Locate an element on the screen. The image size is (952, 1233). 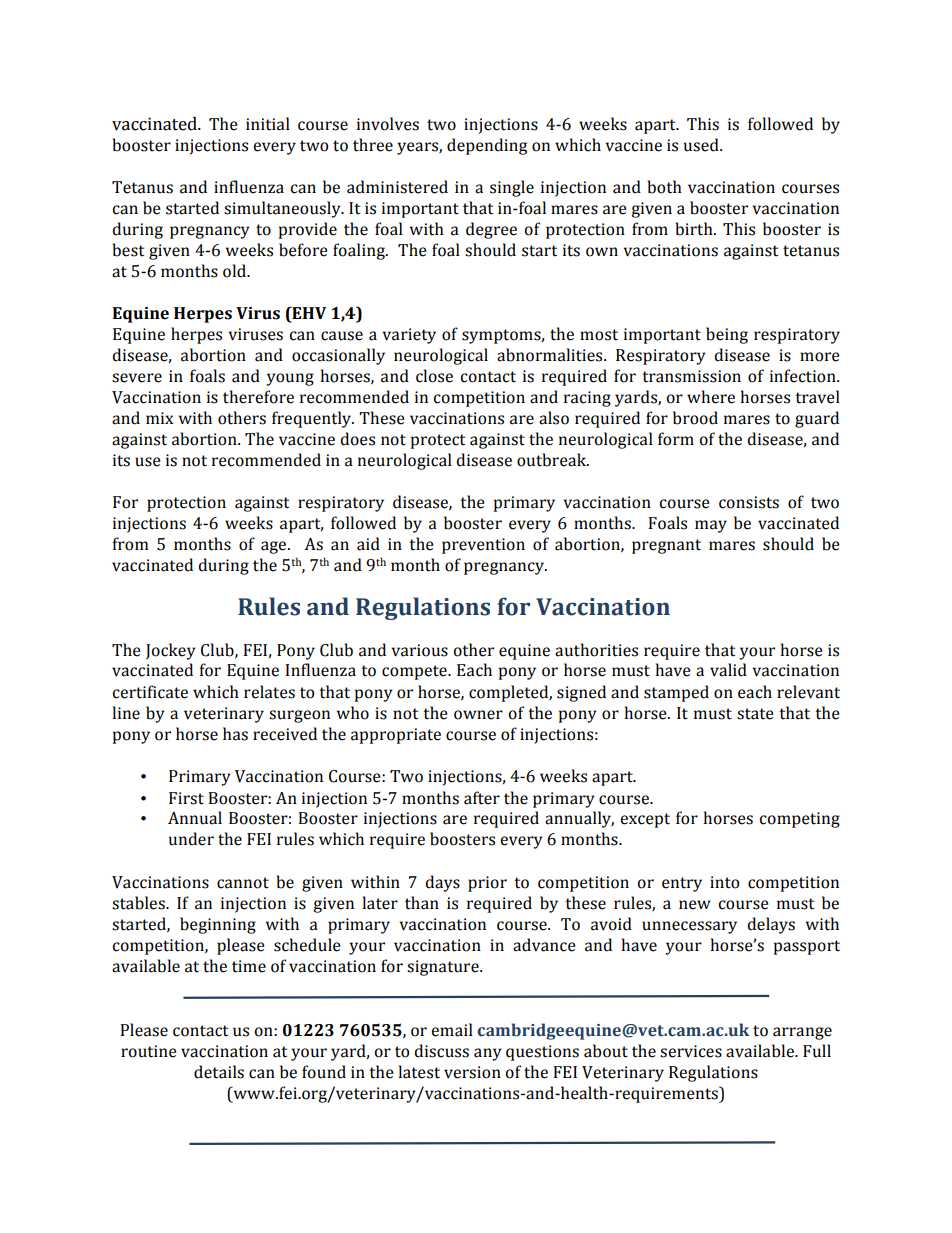
into is located at coordinates (724, 882).
